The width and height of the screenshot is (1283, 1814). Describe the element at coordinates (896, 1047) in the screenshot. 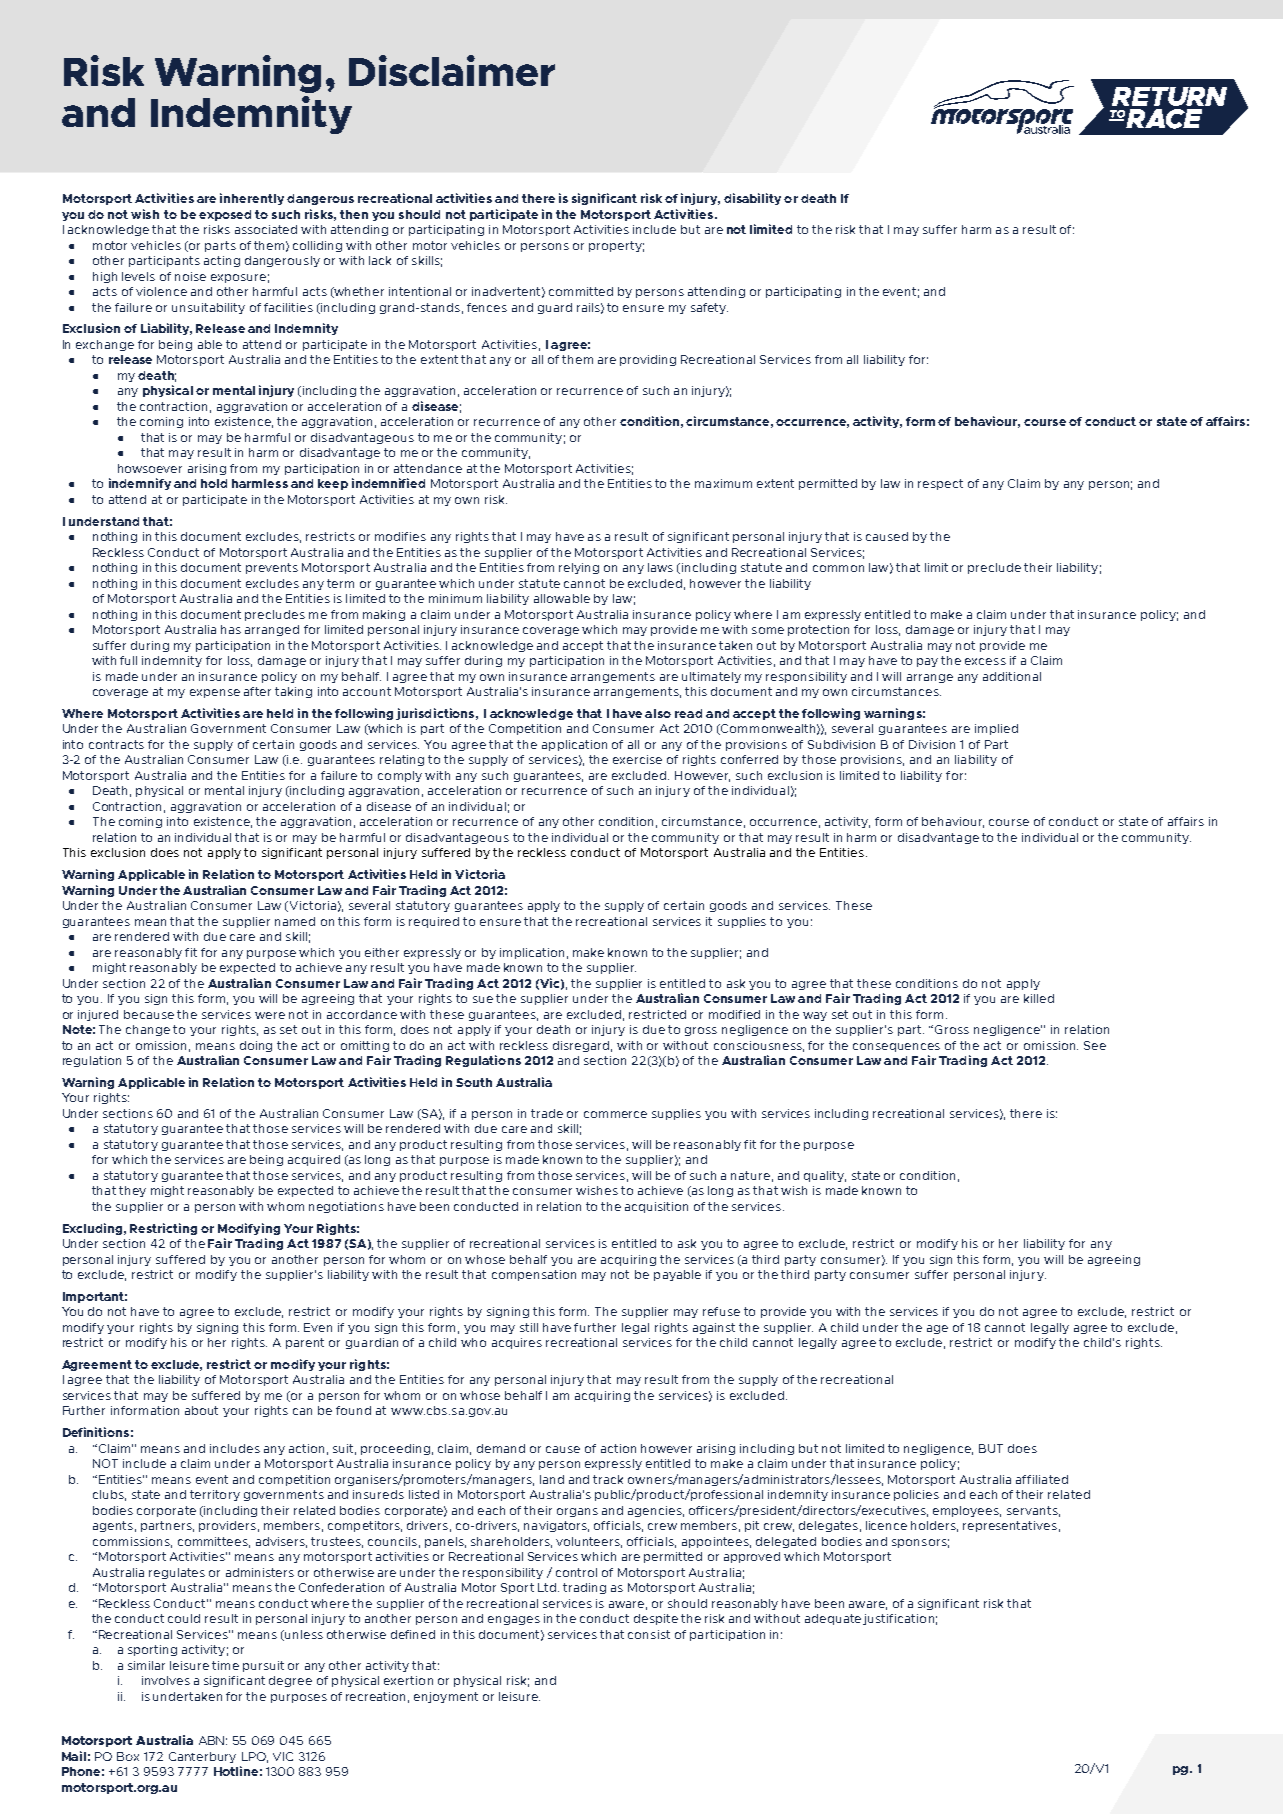

I see `consequences` at that location.
